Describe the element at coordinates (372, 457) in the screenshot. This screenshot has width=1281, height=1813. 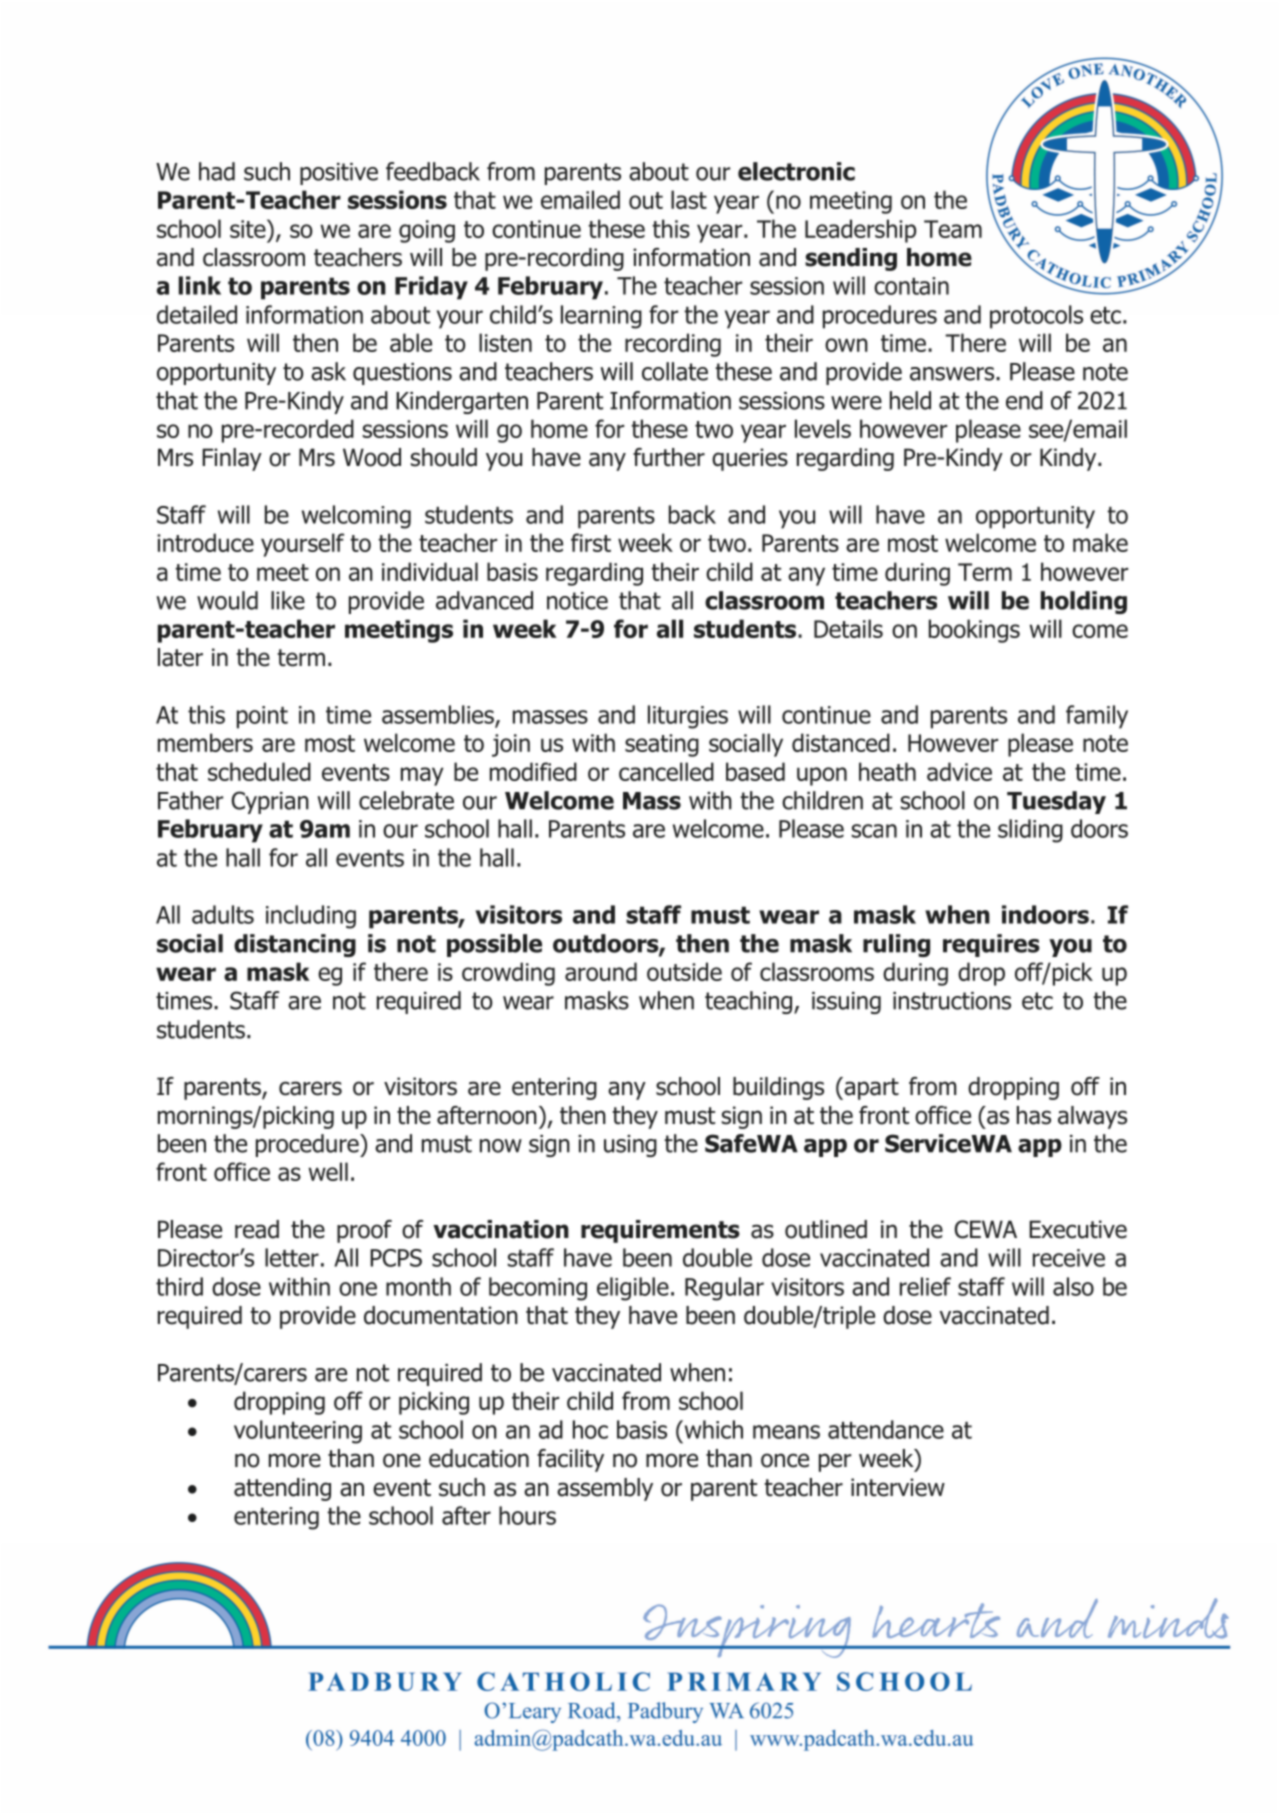
I see `Wood` at that location.
